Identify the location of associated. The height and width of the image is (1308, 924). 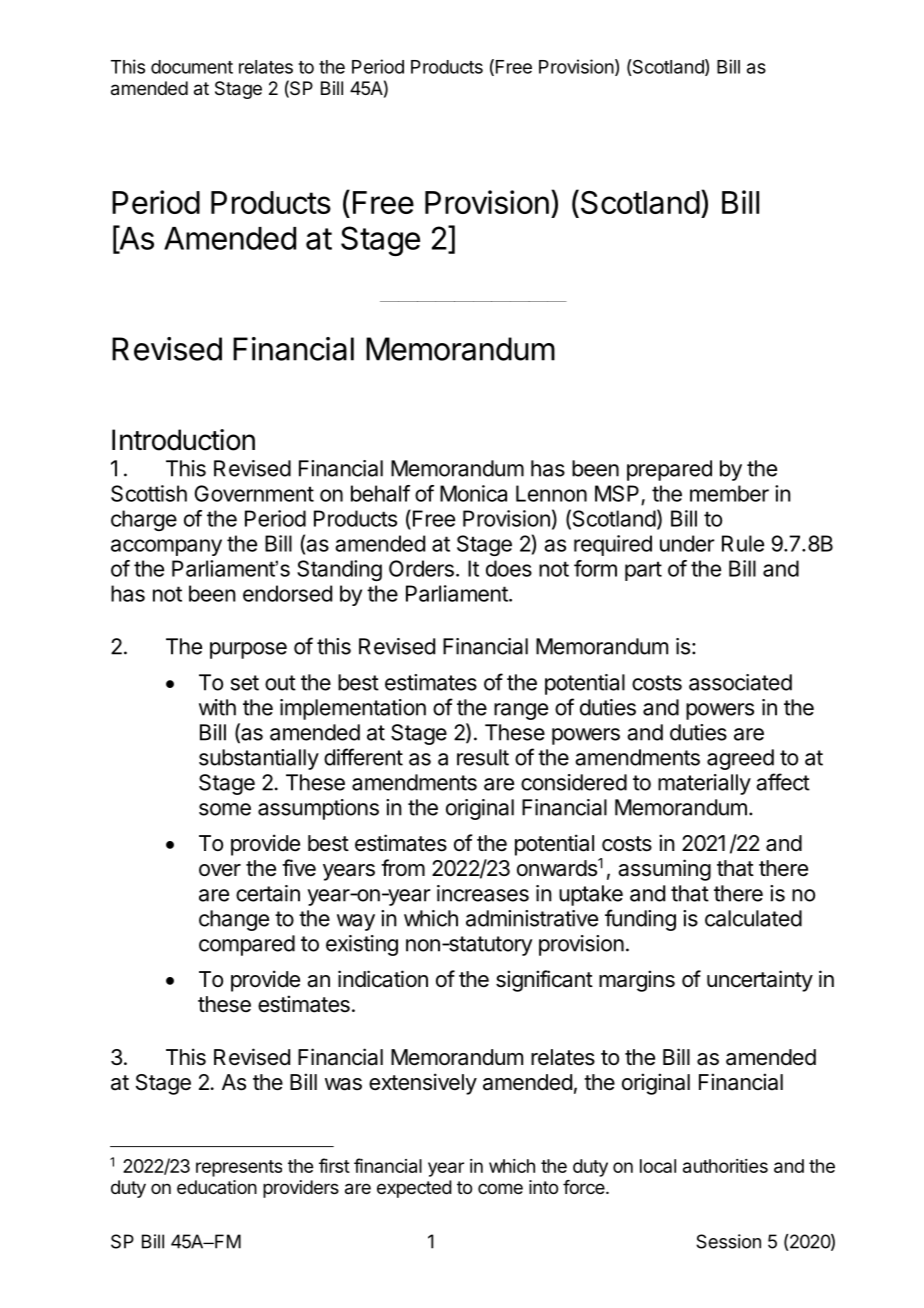
(740, 682).
